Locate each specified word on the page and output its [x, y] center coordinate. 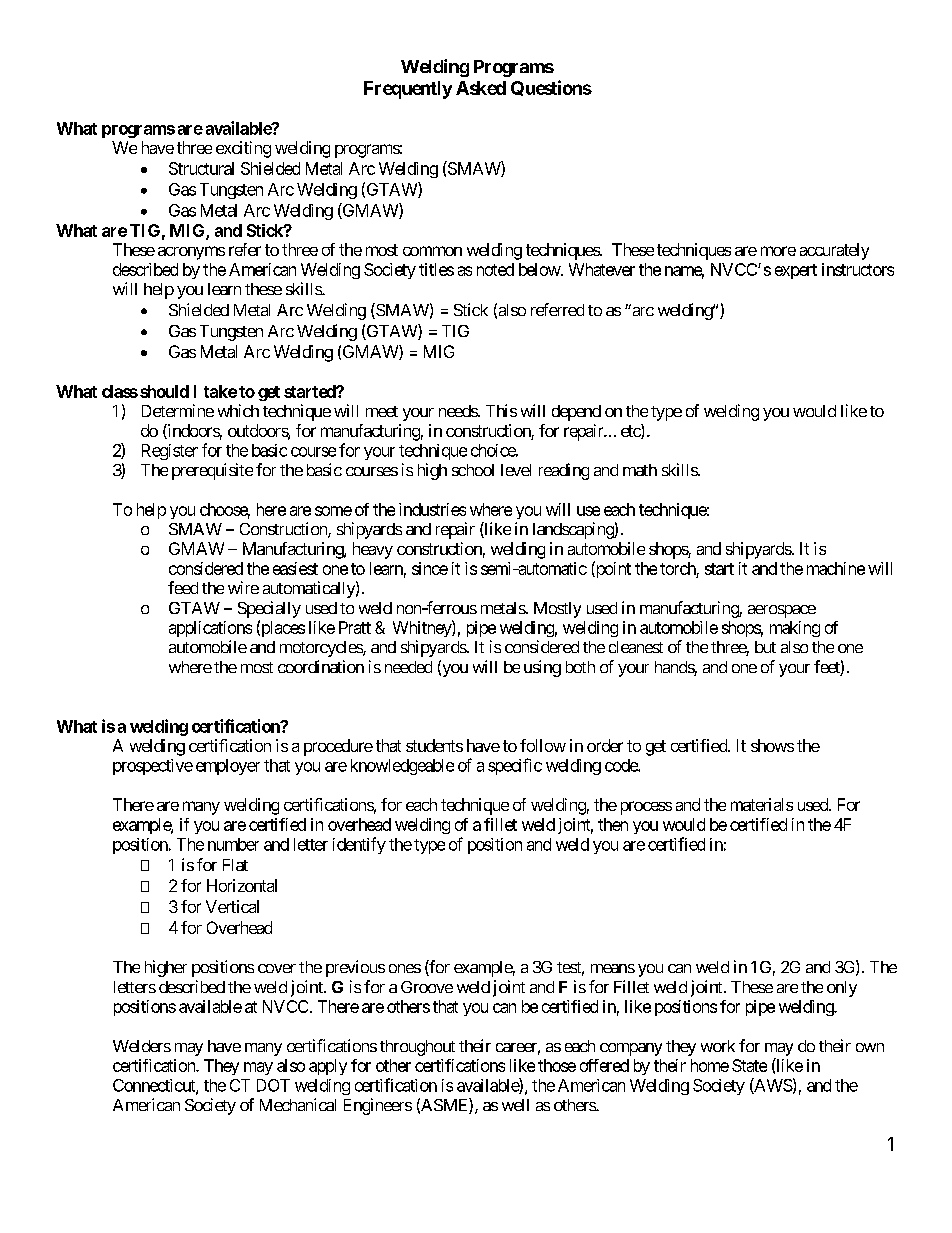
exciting [243, 149]
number [233, 844]
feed [183, 587]
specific [515, 766]
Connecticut [155, 1086]
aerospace [782, 611]
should [164, 391]
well [515, 1105]
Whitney [423, 628]
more [778, 251]
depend [576, 413]
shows [772, 745]
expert [796, 271]
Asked [481, 88]
